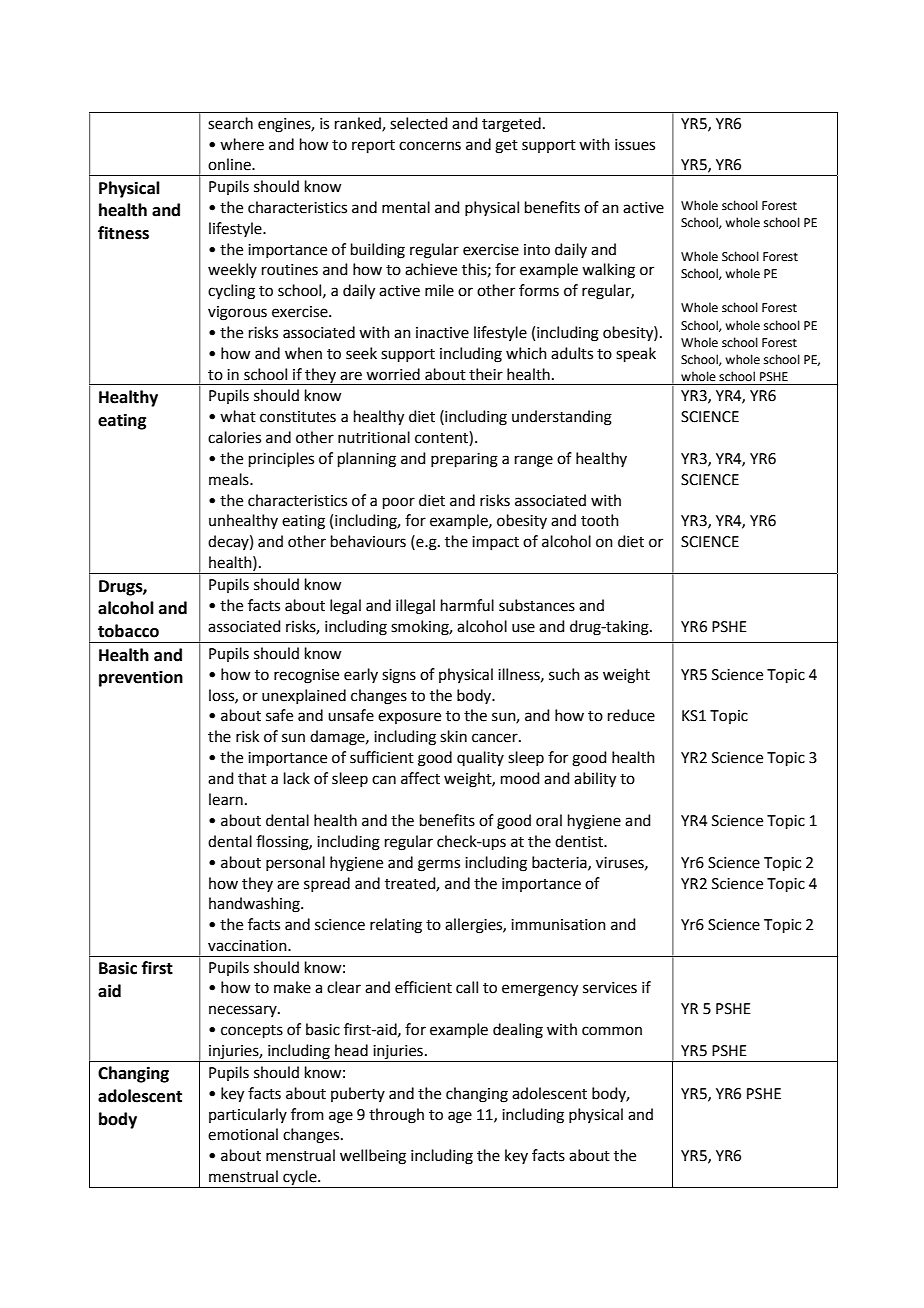  I want to click on issues, so click(635, 145).
